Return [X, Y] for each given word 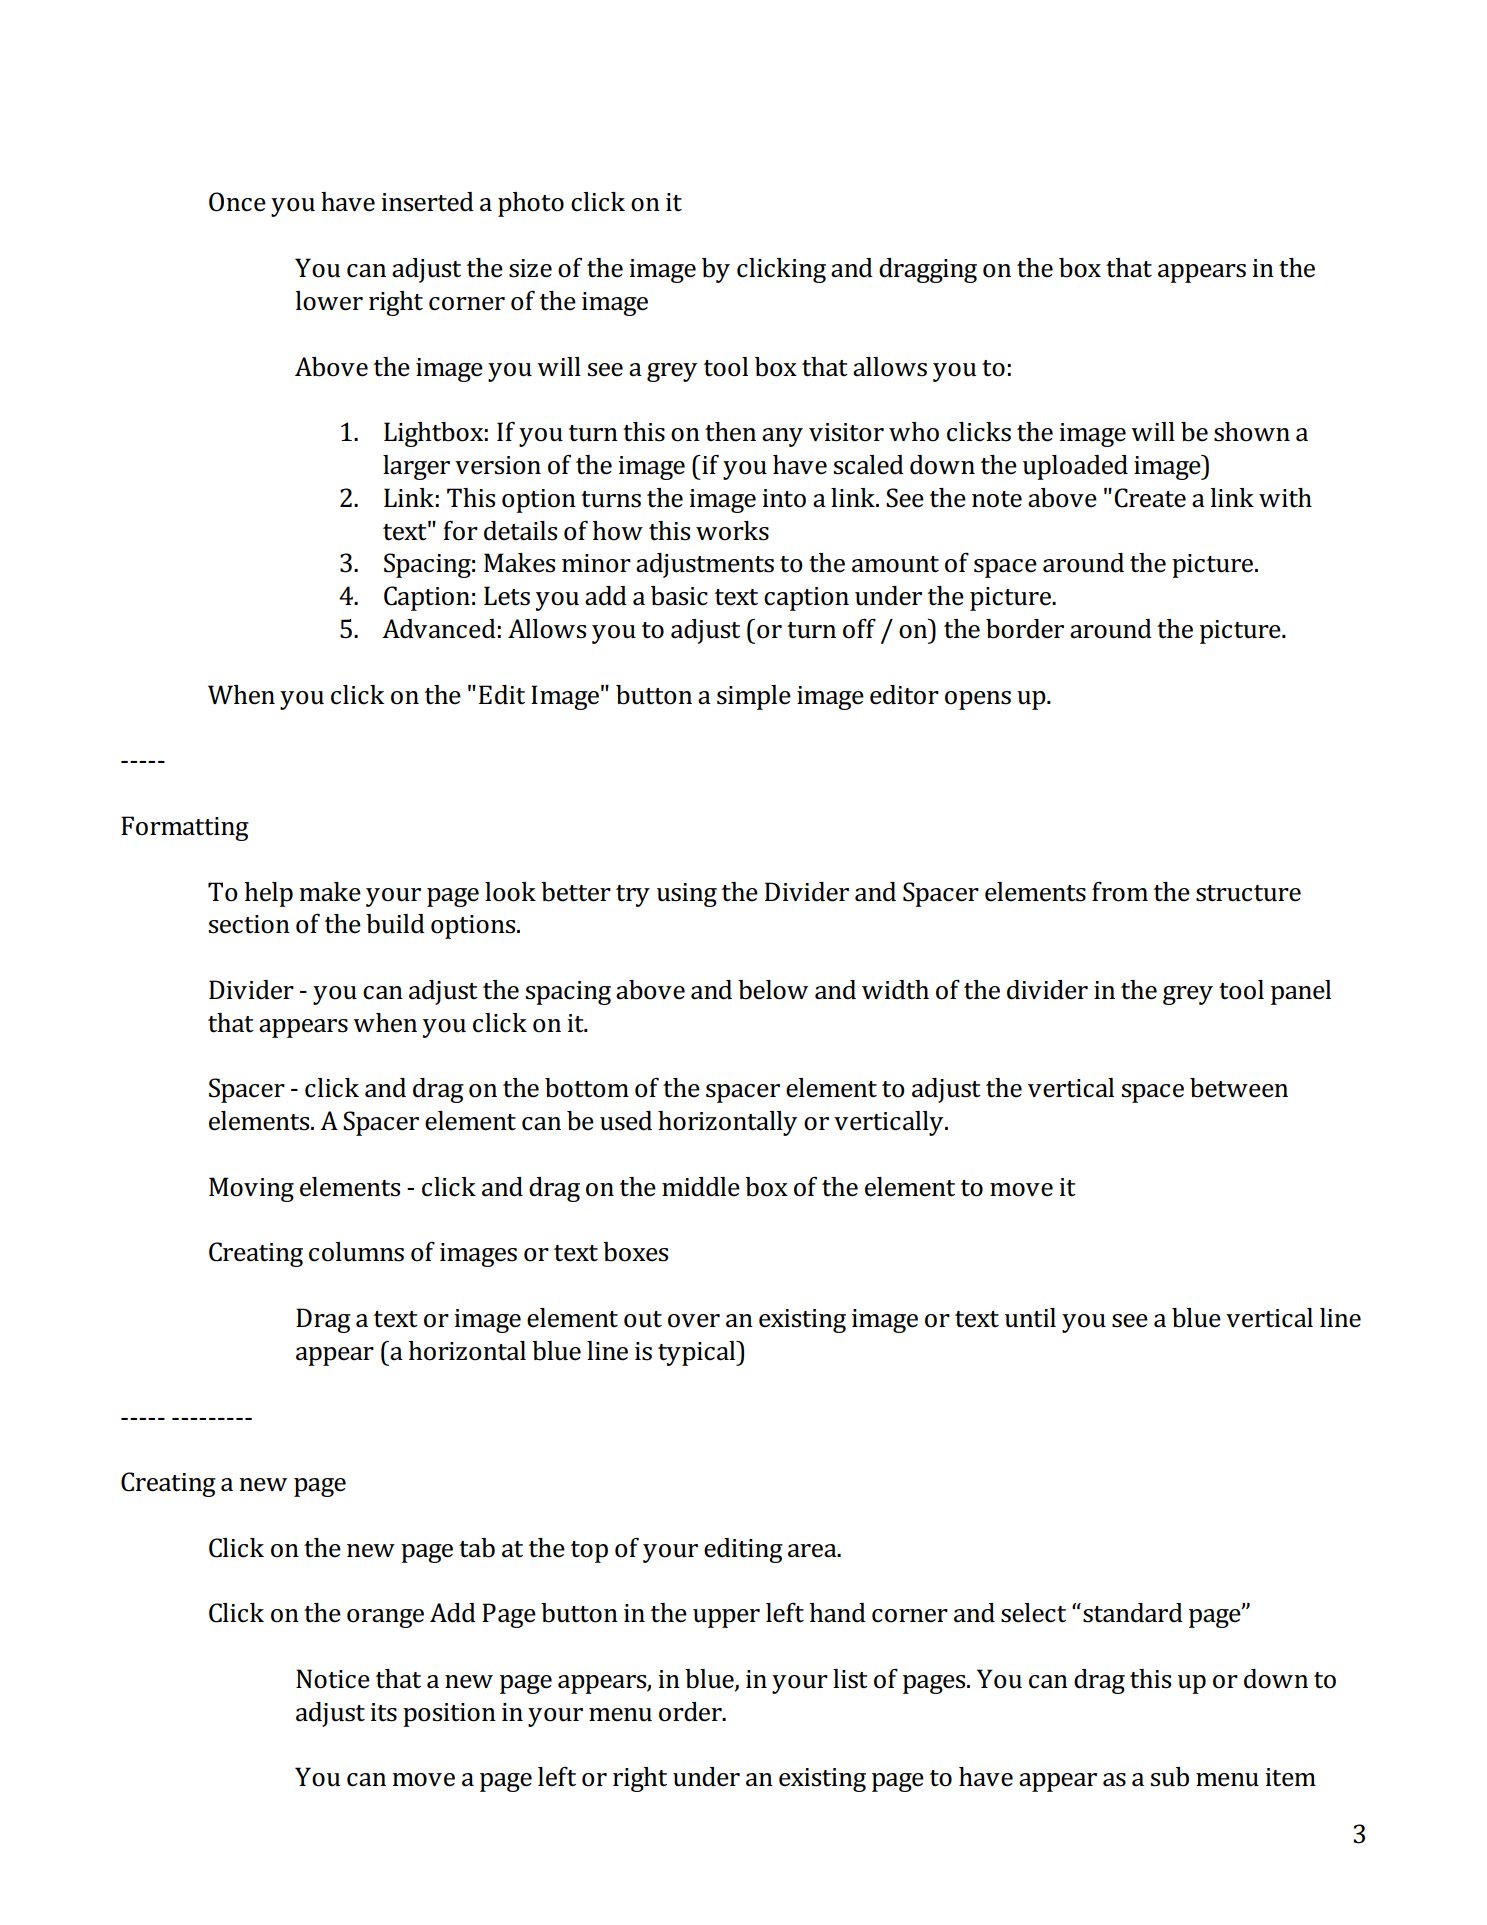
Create [1150, 498]
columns [356, 1252]
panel [1301, 992]
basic [679, 596]
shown [1252, 432]
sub [1169, 1777]
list [850, 1679]
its [383, 1712]
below [773, 990]
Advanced [439, 629]
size [530, 268]
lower [329, 301]
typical [698, 1353]
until [1030, 1318]
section [249, 924]
